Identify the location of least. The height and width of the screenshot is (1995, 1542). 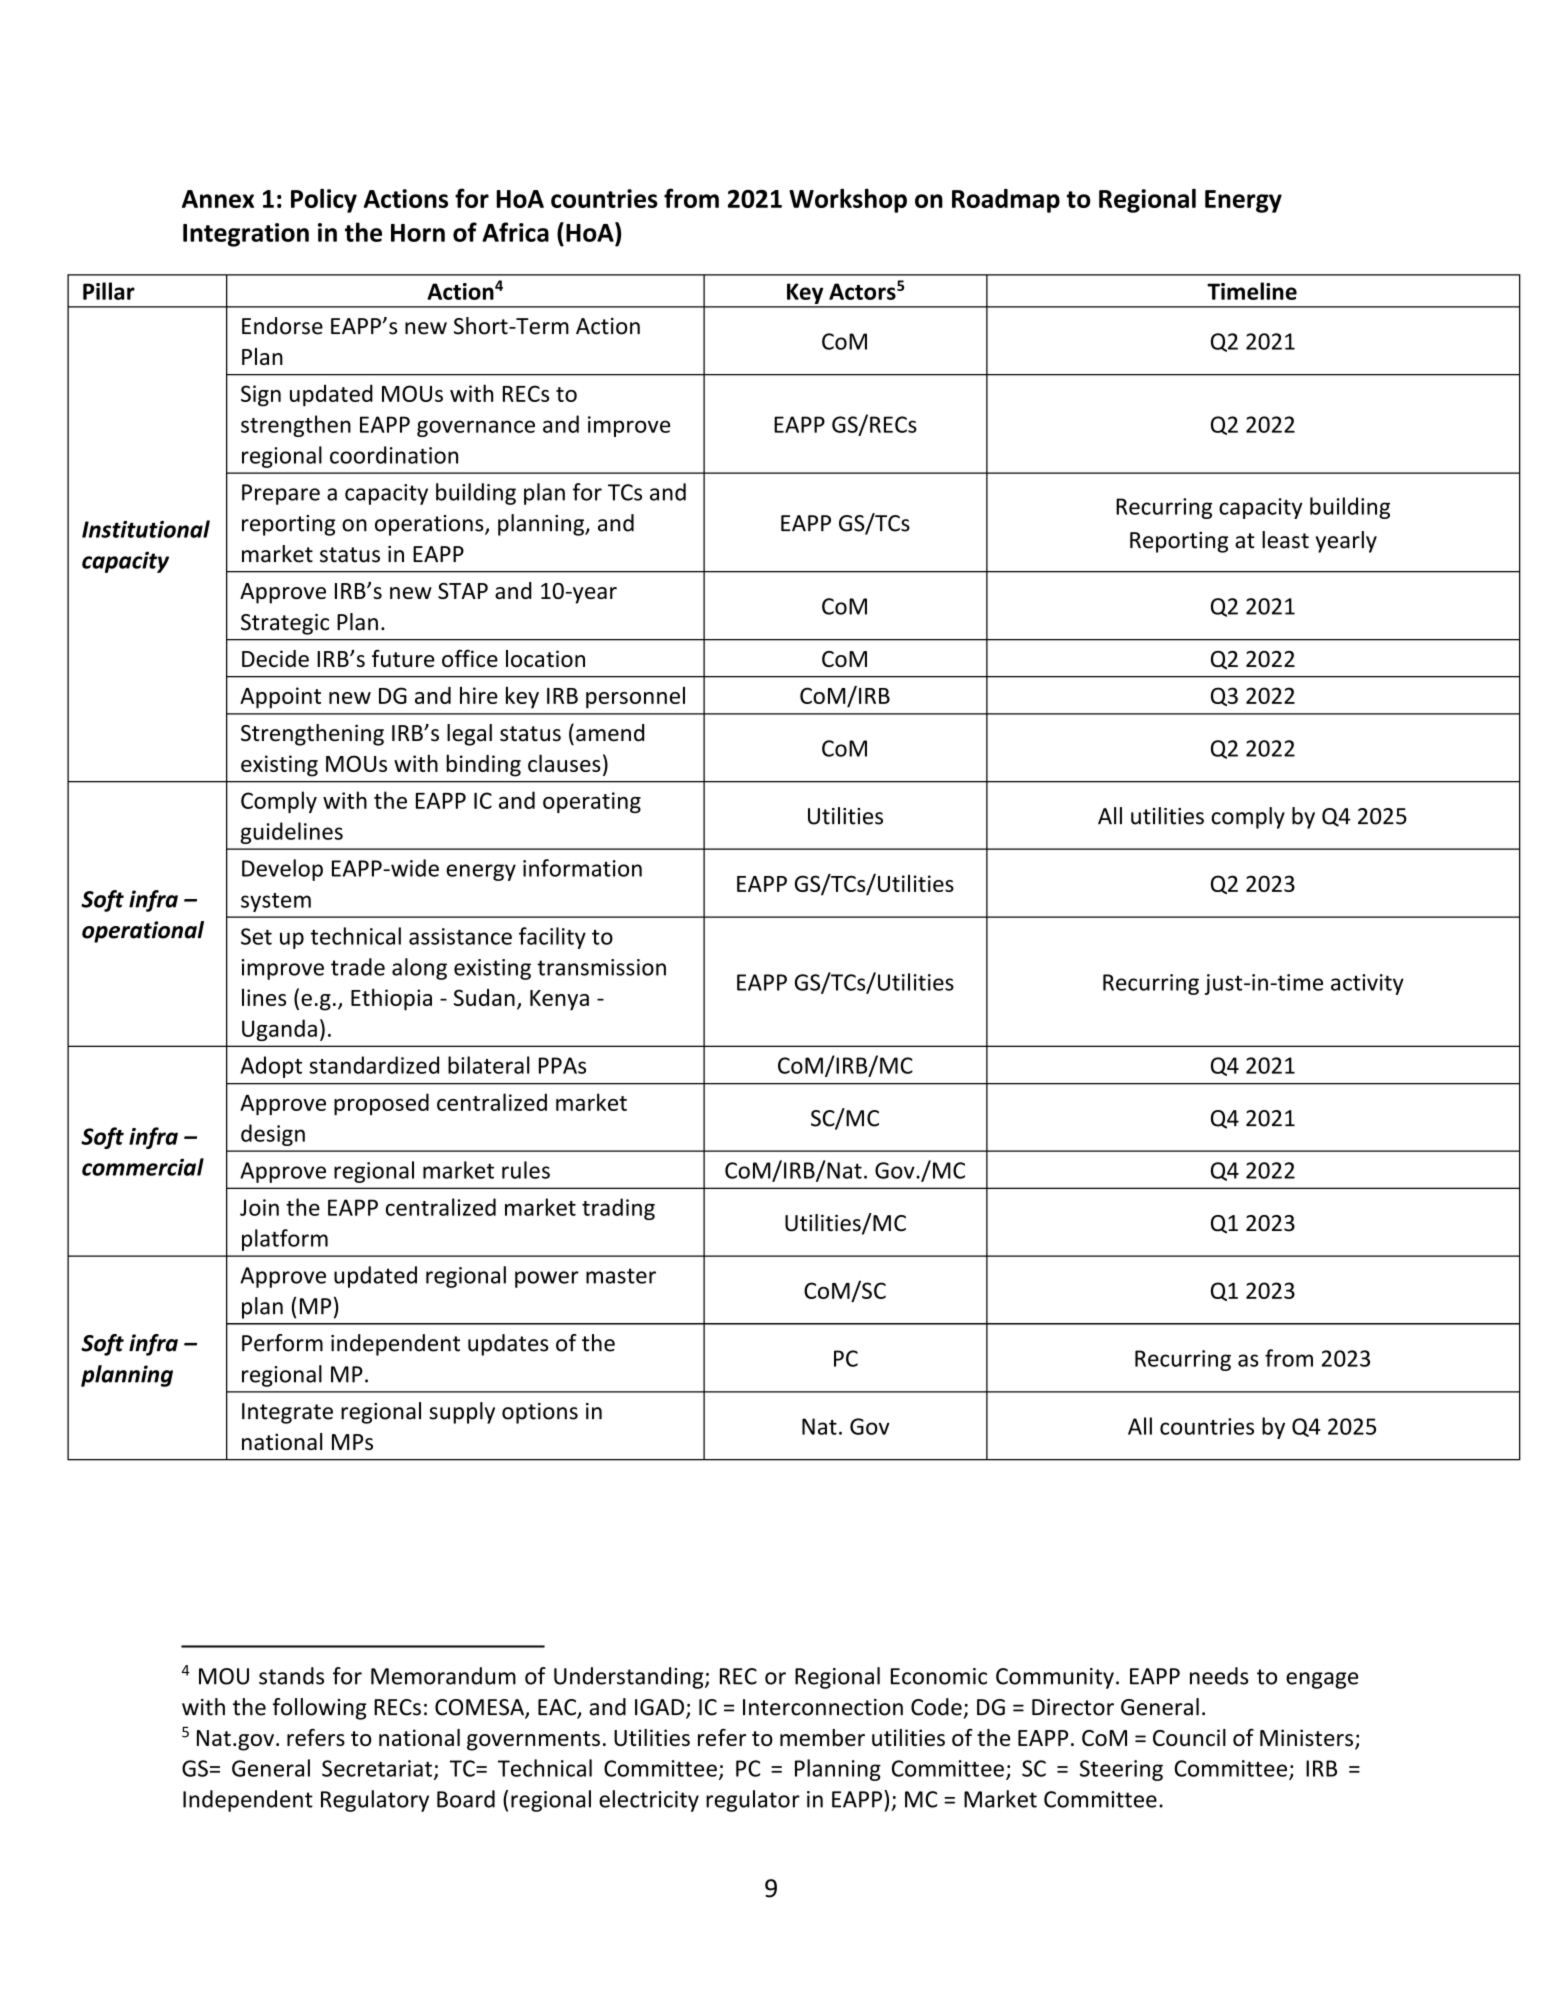
(1285, 540).
